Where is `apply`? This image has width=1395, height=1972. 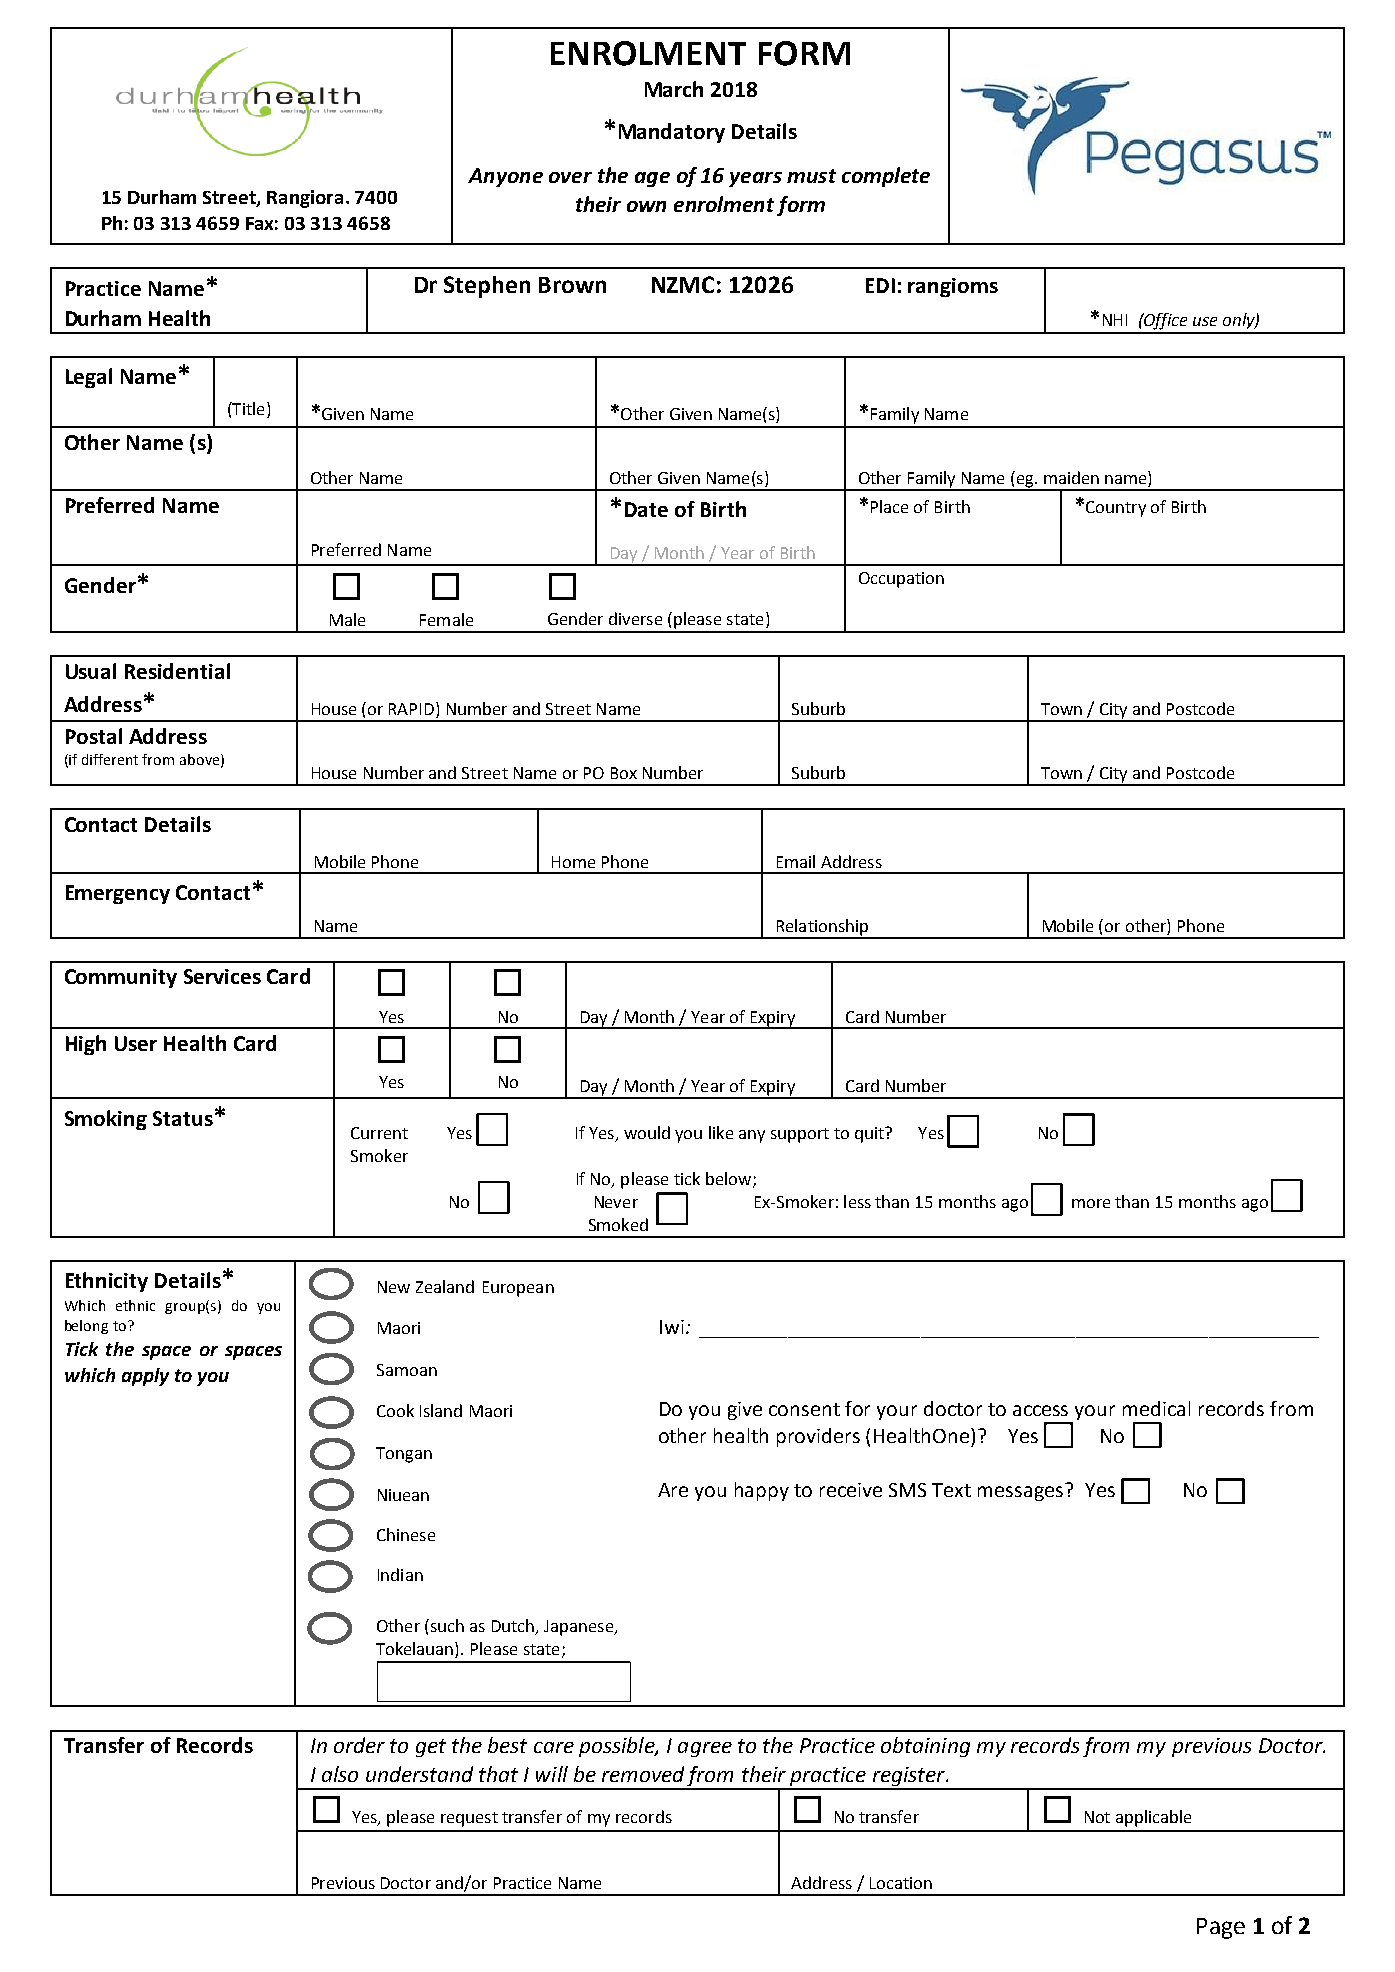 apply is located at coordinates (145, 1377).
